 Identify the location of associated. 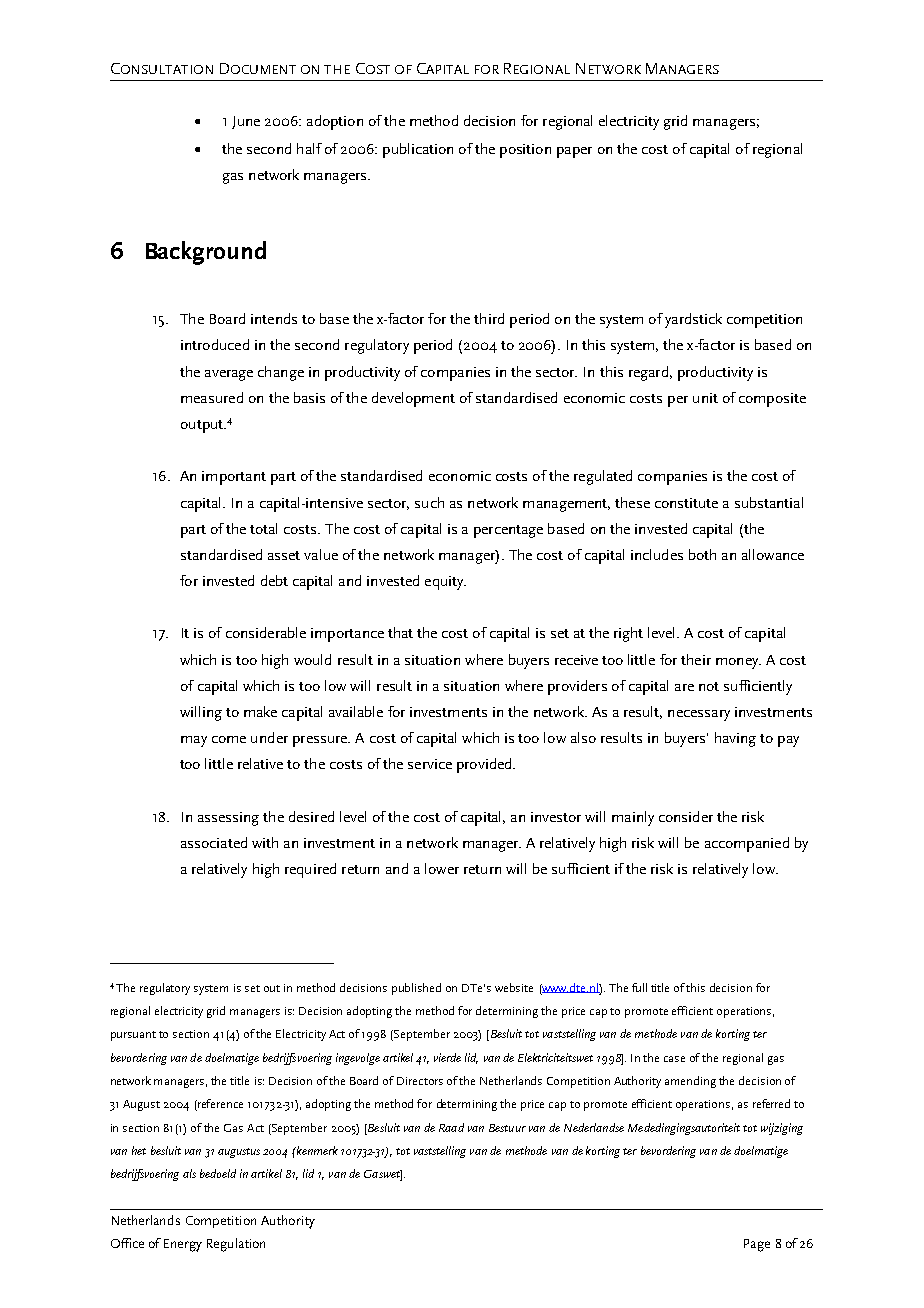
(214, 842).
